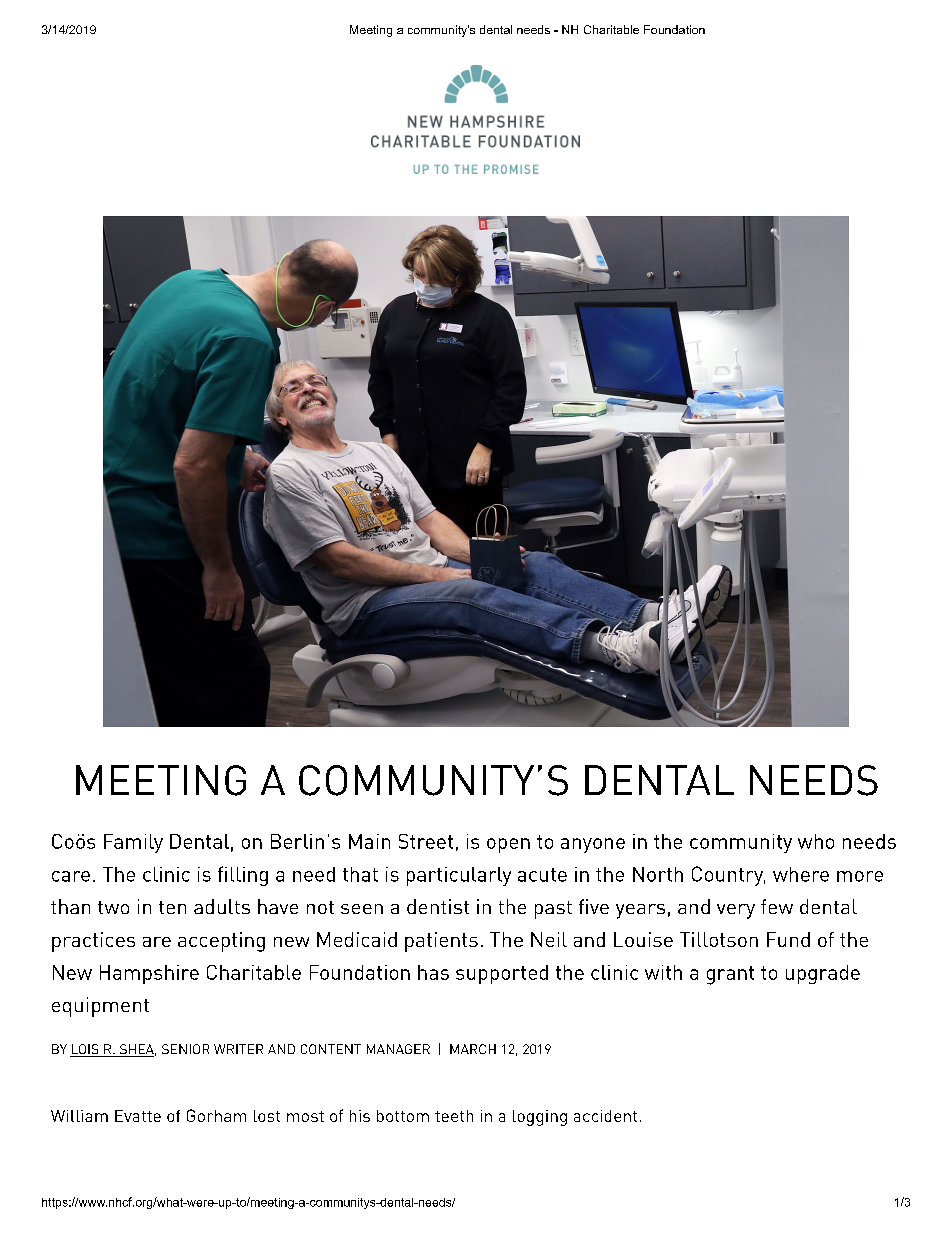  Describe the element at coordinates (508, 845) in the screenshot. I see `open` at that location.
